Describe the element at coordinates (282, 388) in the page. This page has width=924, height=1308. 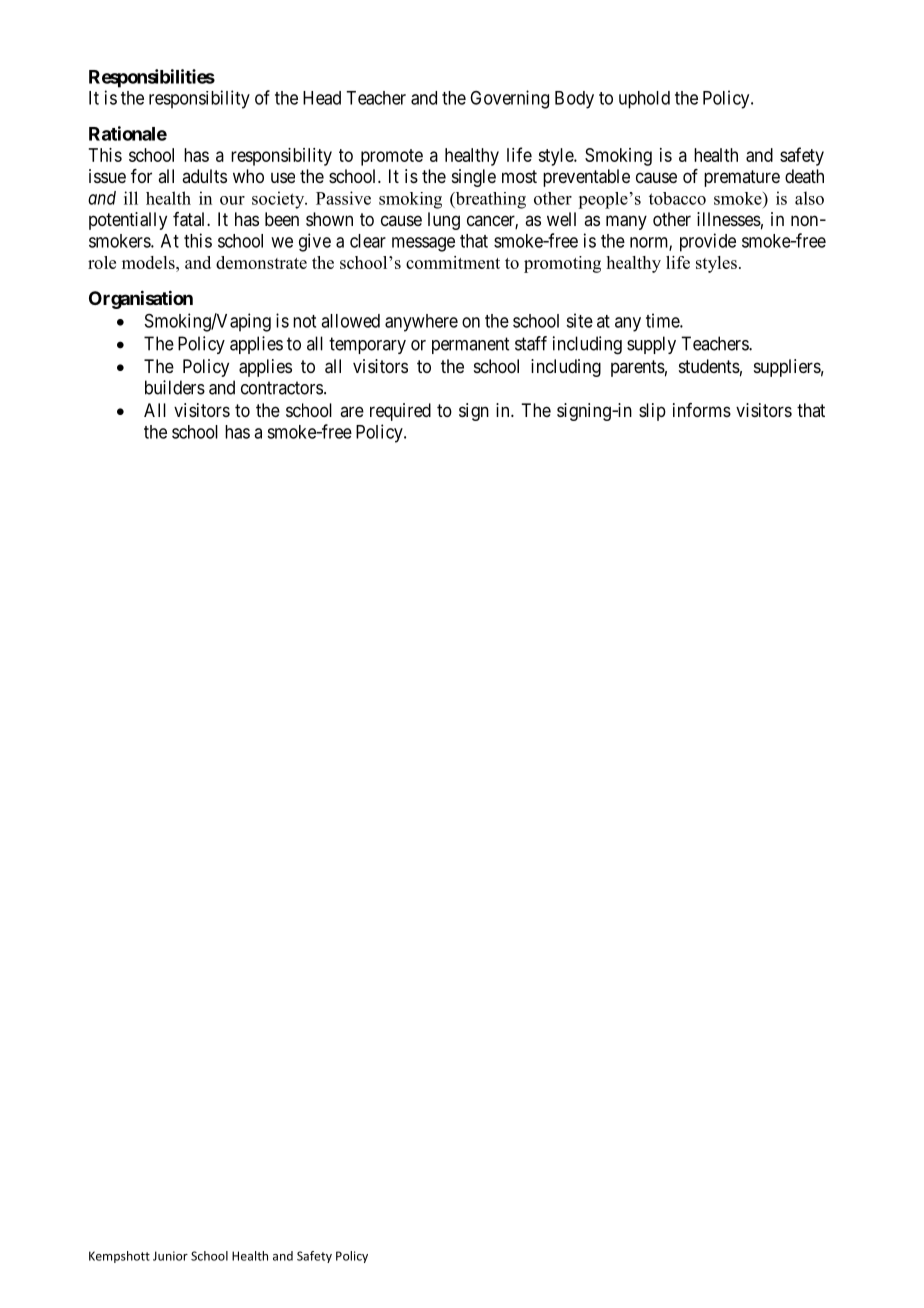
I see `contractors` at that location.
